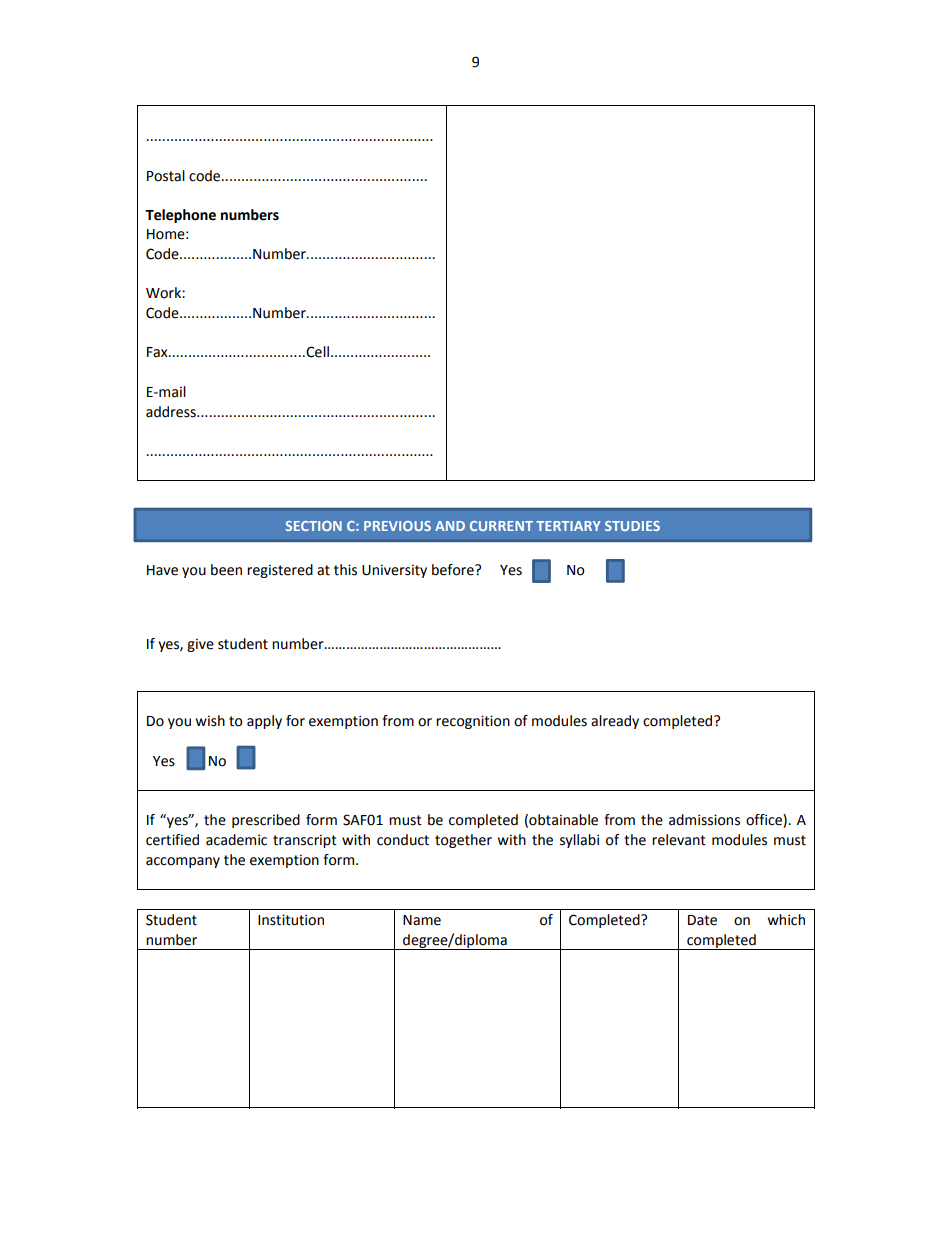 Image resolution: width=952 pixels, height=1233 pixels. What do you see at coordinates (210, 721) in the screenshot?
I see `wish` at bounding box center [210, 721].
